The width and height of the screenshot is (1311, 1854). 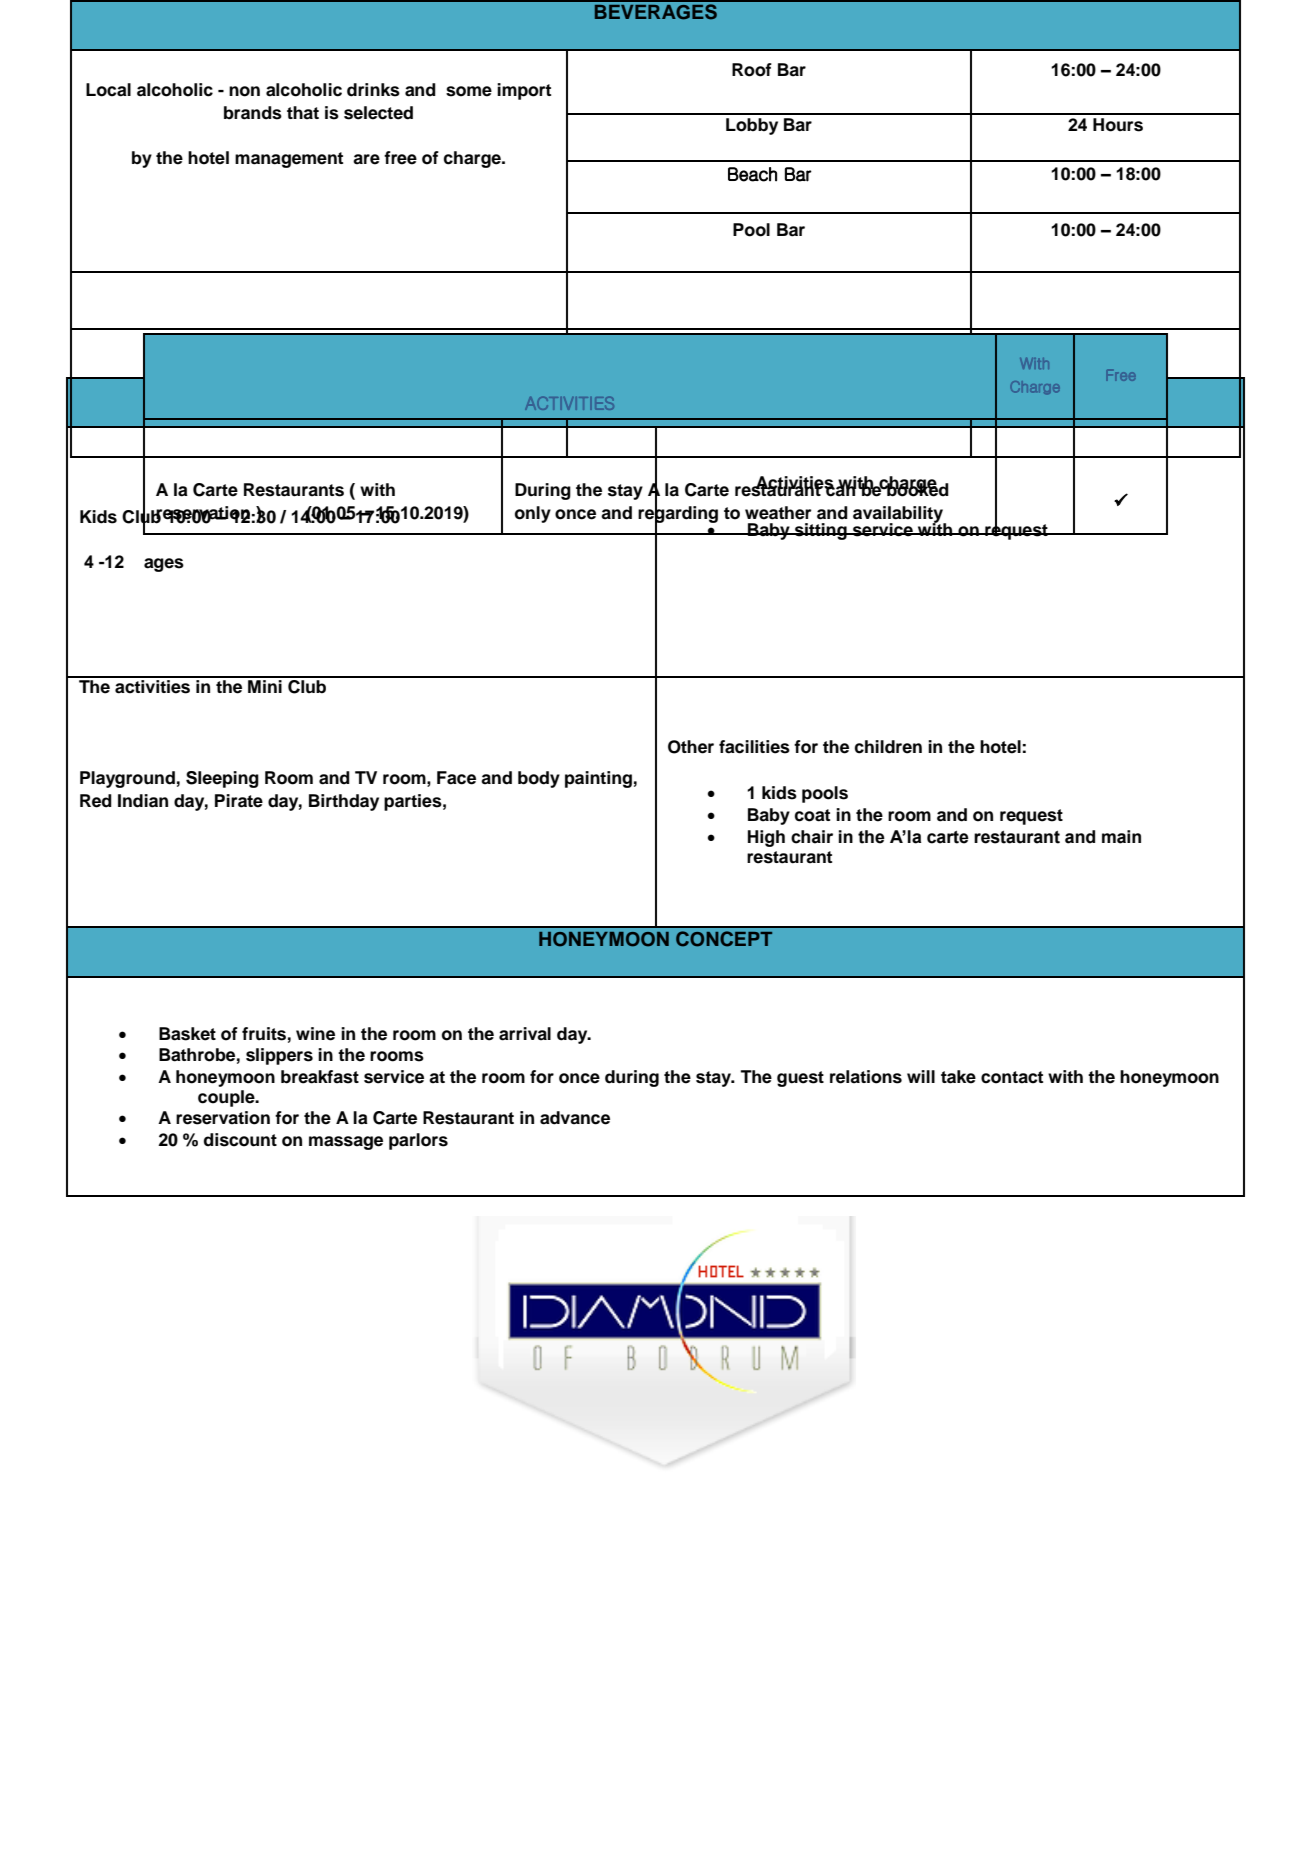 What do you see at coordinates (678, 514) in the screenshot?
I see `regarding` at bounding box center [678, 514].
